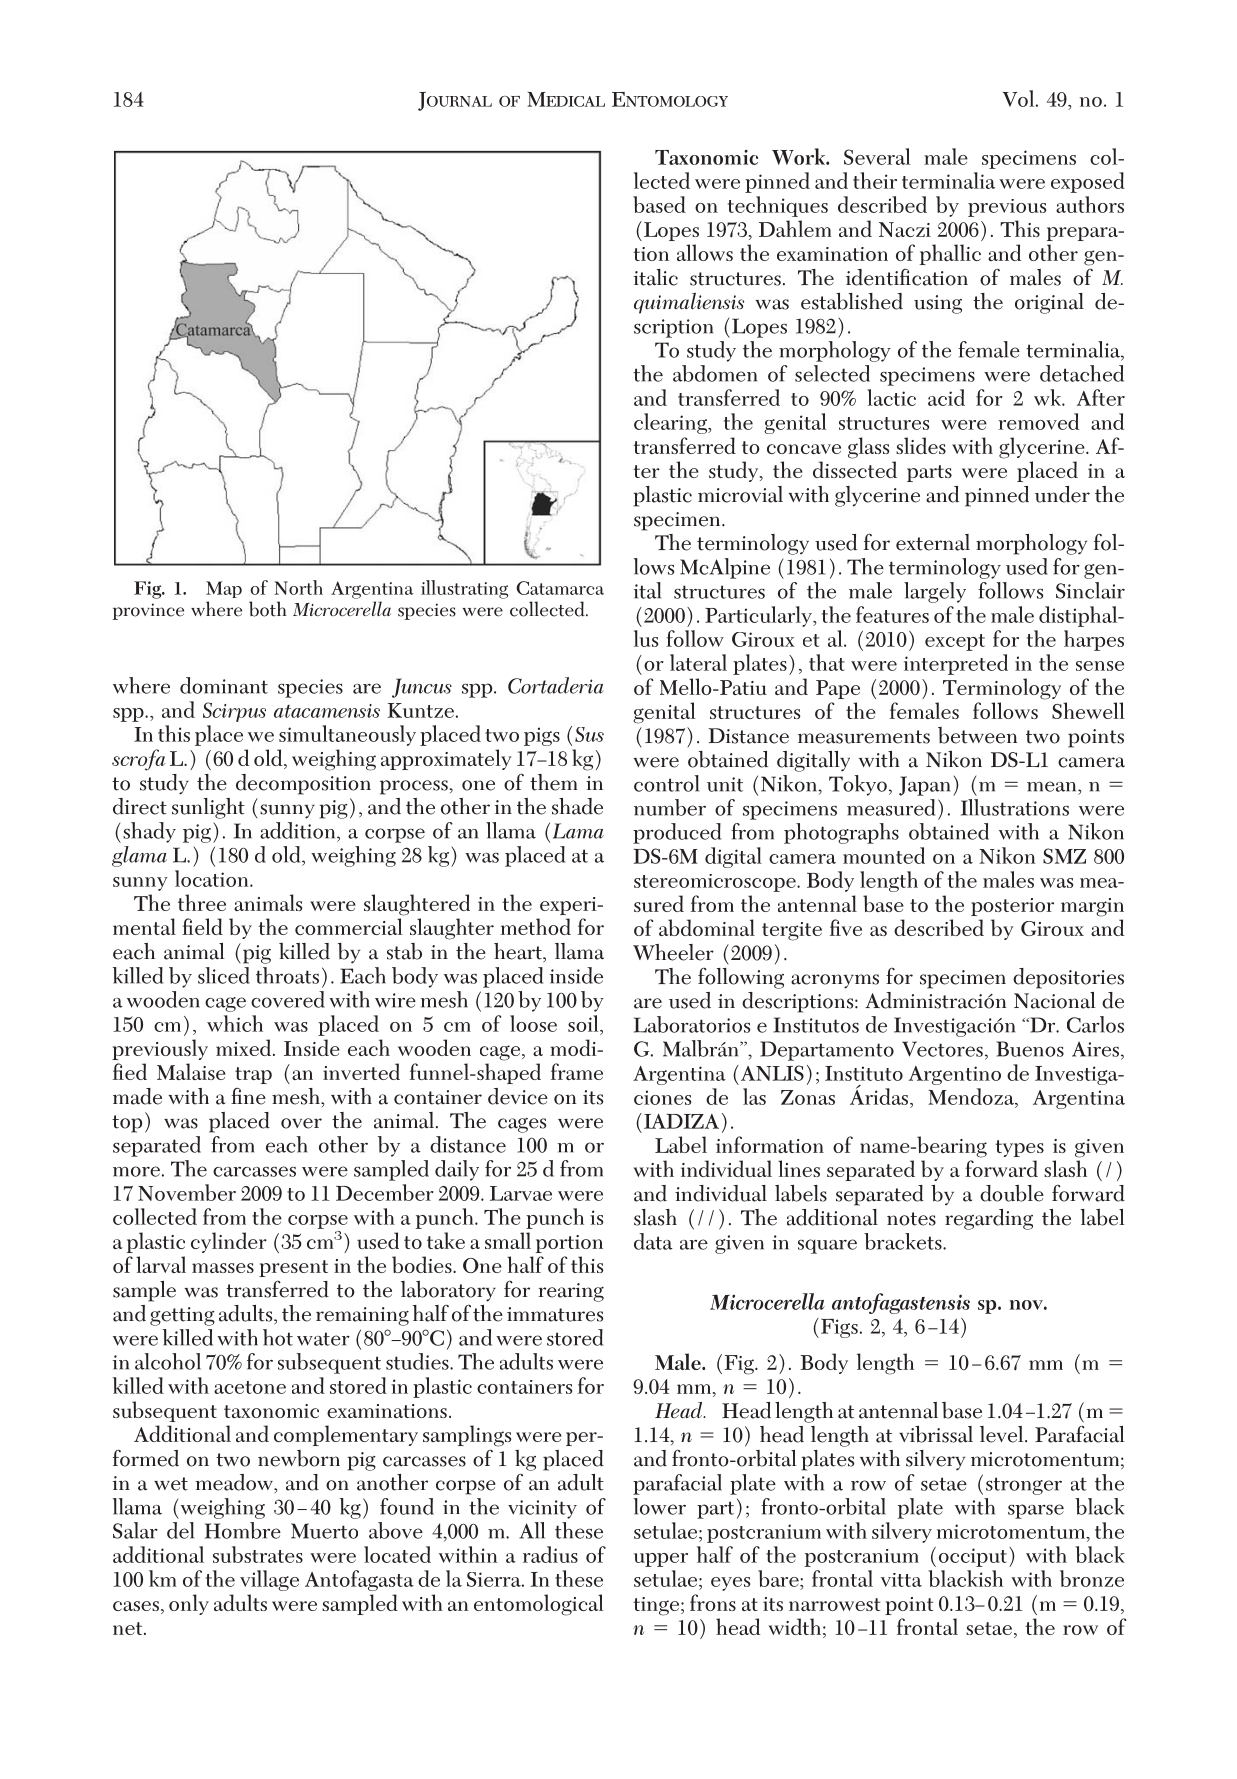 The height and width of the screenshot is (1779, 1237). I want to click on techniques, so click(778, 206).
